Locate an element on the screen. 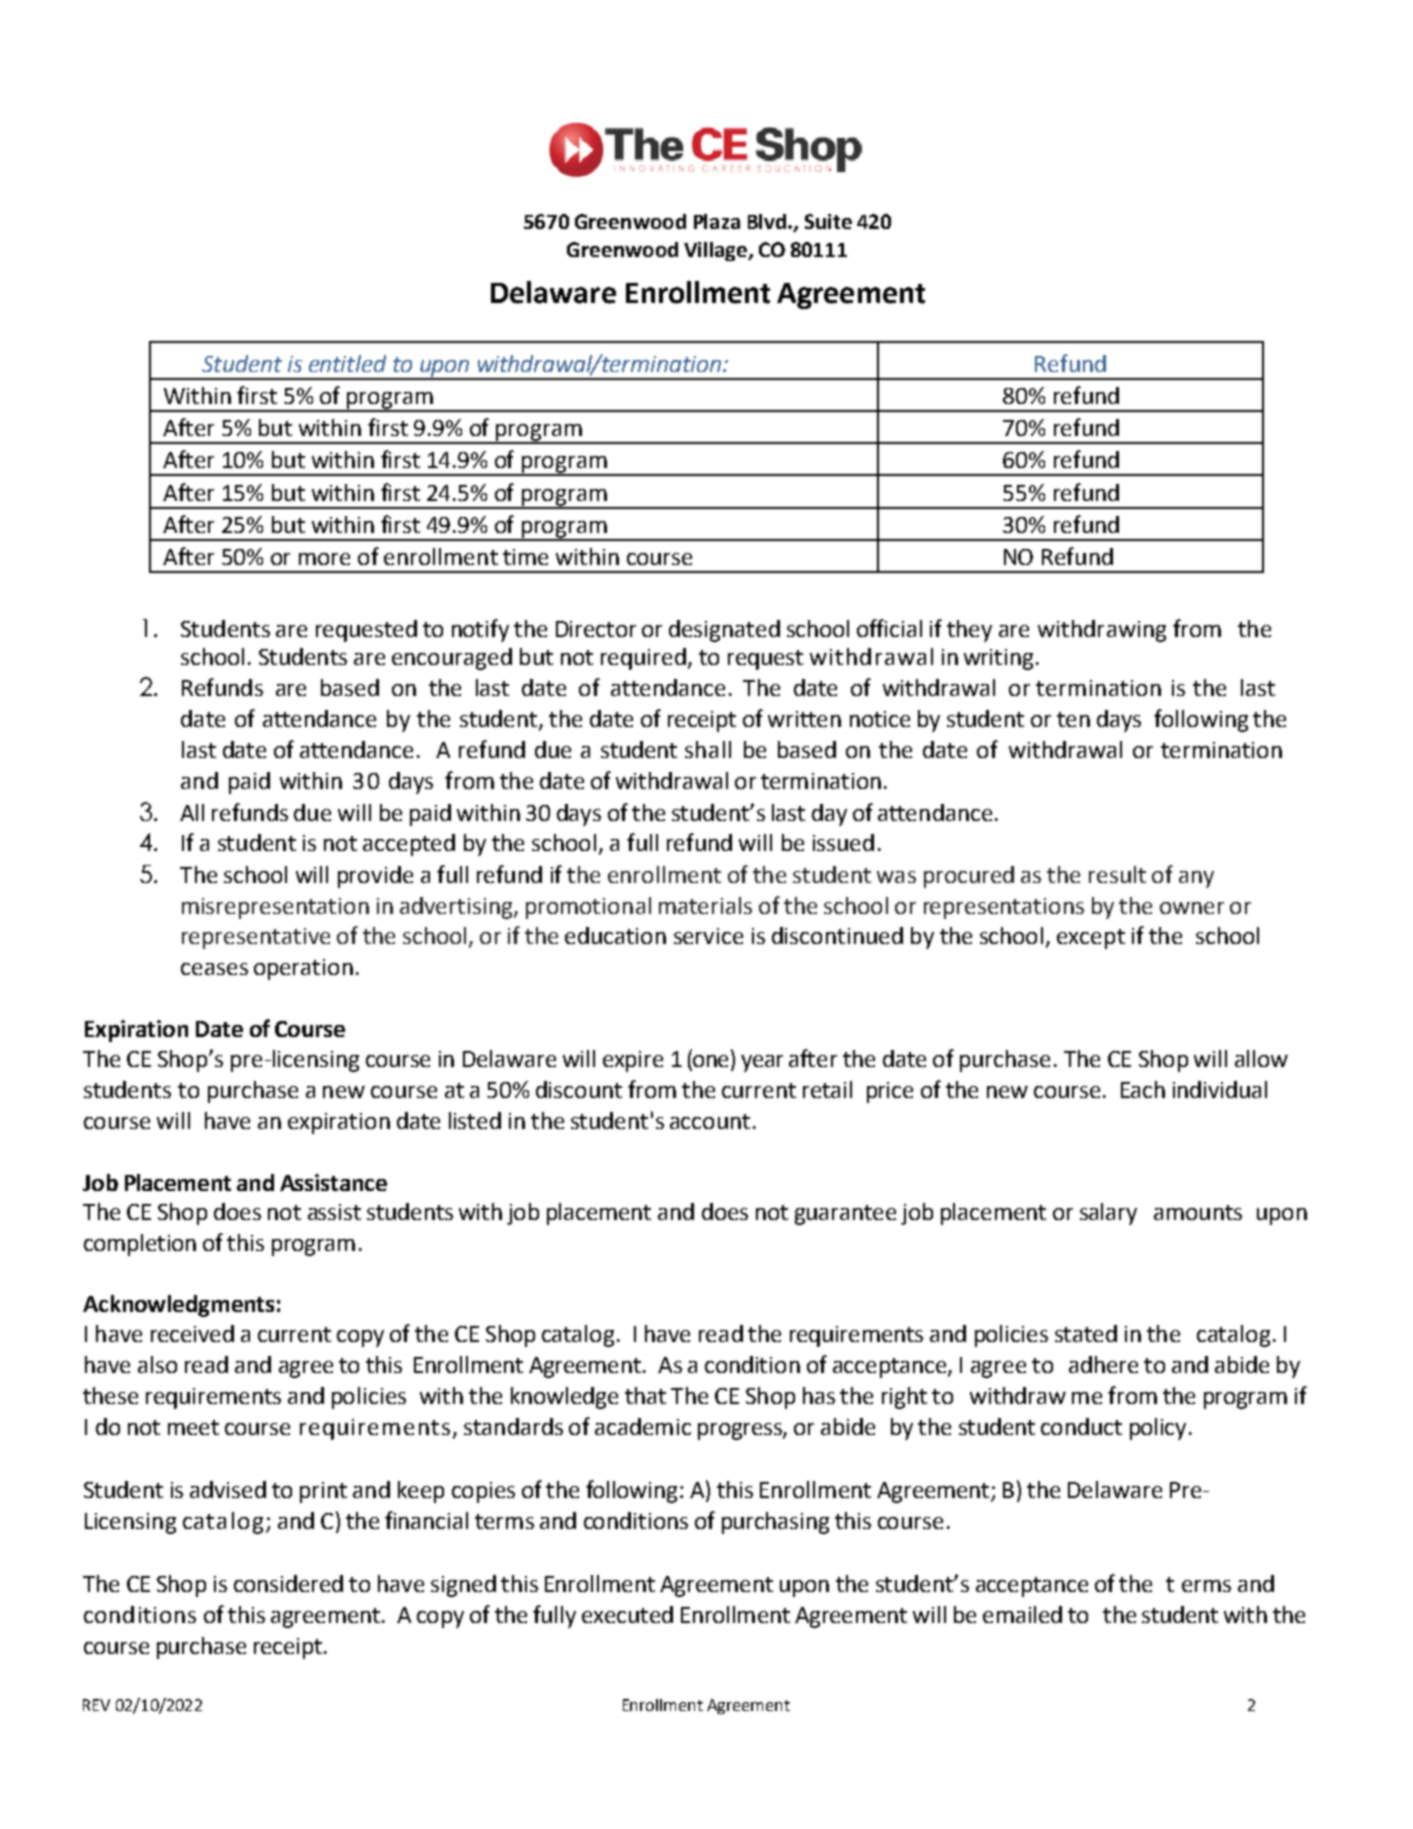 This screenshot has width=1413, height=1829. considered is located at coordinates (288, 1583).
